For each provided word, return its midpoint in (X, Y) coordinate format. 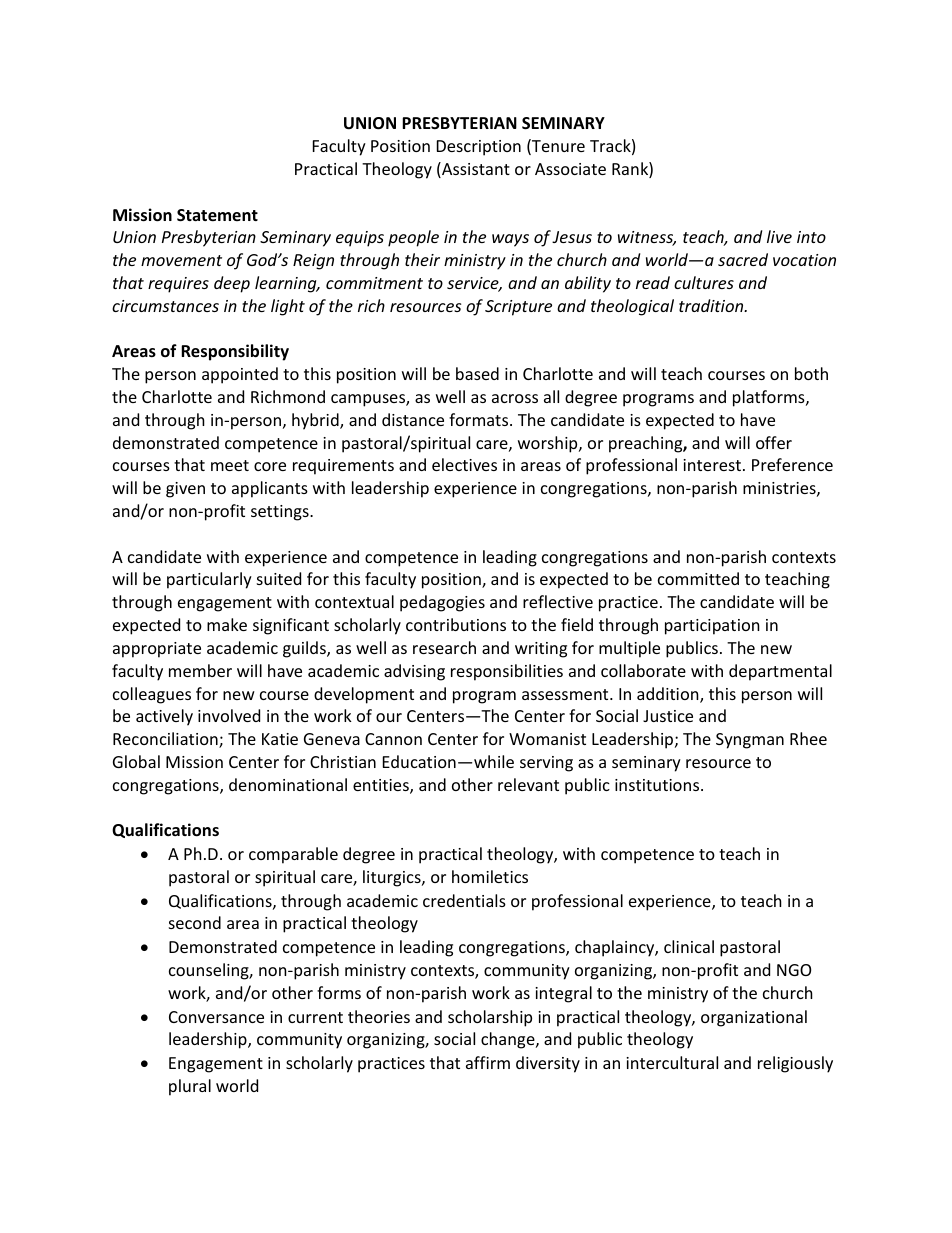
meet (230, 465)
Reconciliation (166, 740)
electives (464, 464)
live (779, 236)
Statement (217, 215)
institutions (658, 785)
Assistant (475, 170)
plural (190, 1087)
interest (712, 465)
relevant (528, 784)
